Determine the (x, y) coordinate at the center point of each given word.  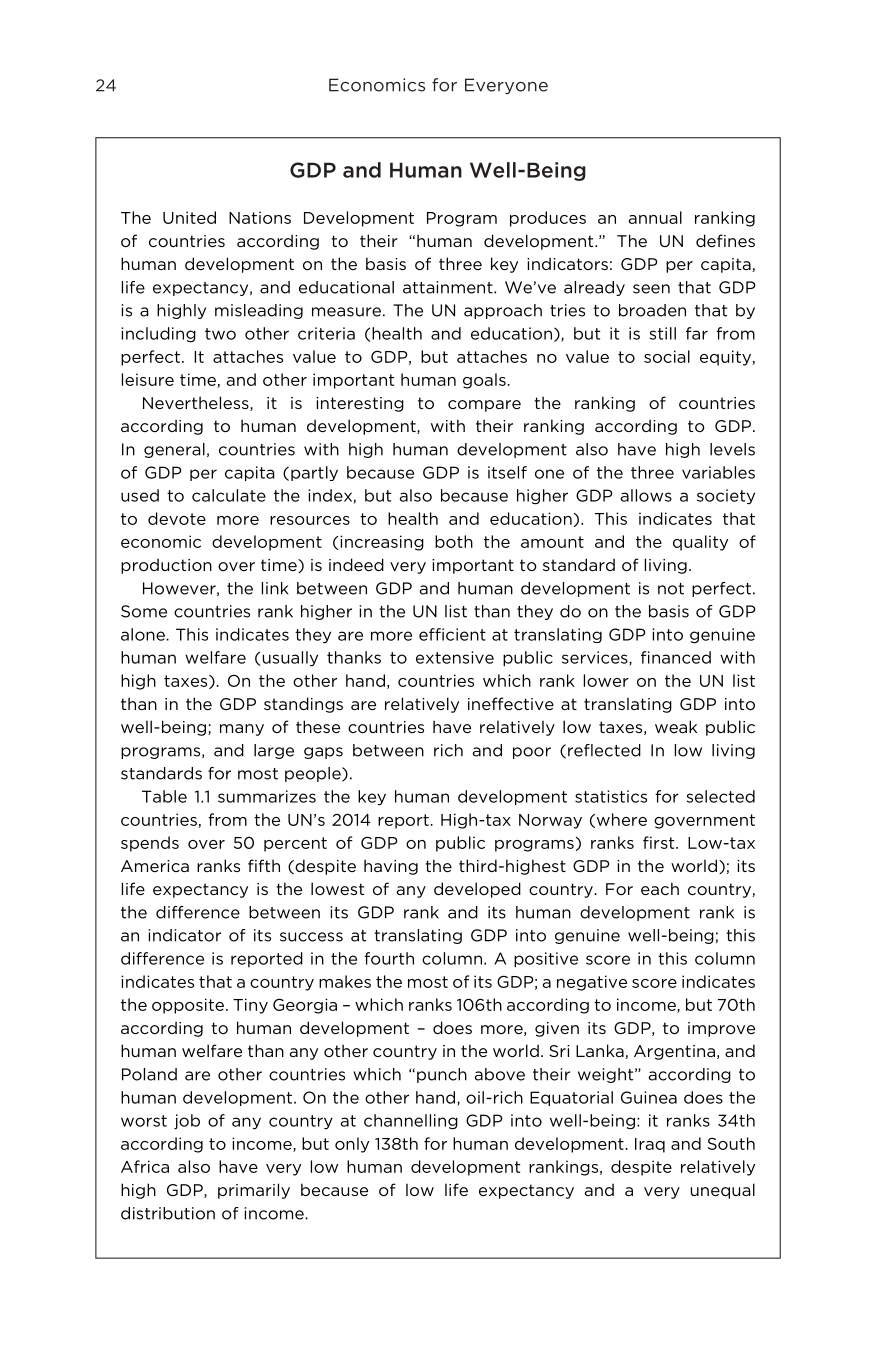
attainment (449, 287)
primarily (254, 1191)
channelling (411, 1122)
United (189, 217)
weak (676, 726)
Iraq (650, 1145)
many (242, 730)
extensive (455, 657)
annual (655, 217)
